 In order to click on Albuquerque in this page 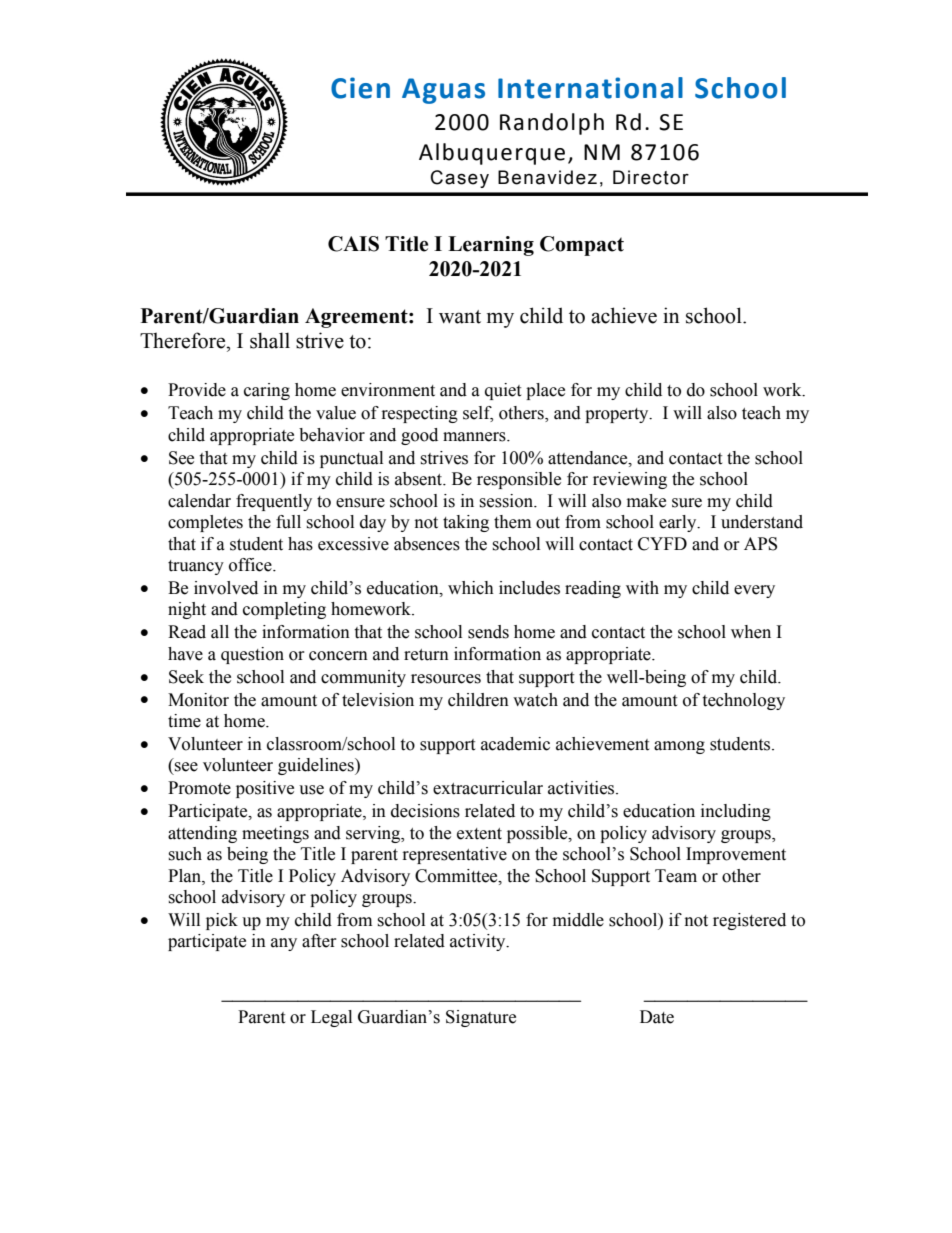, I will do `click(492, 154)`.
